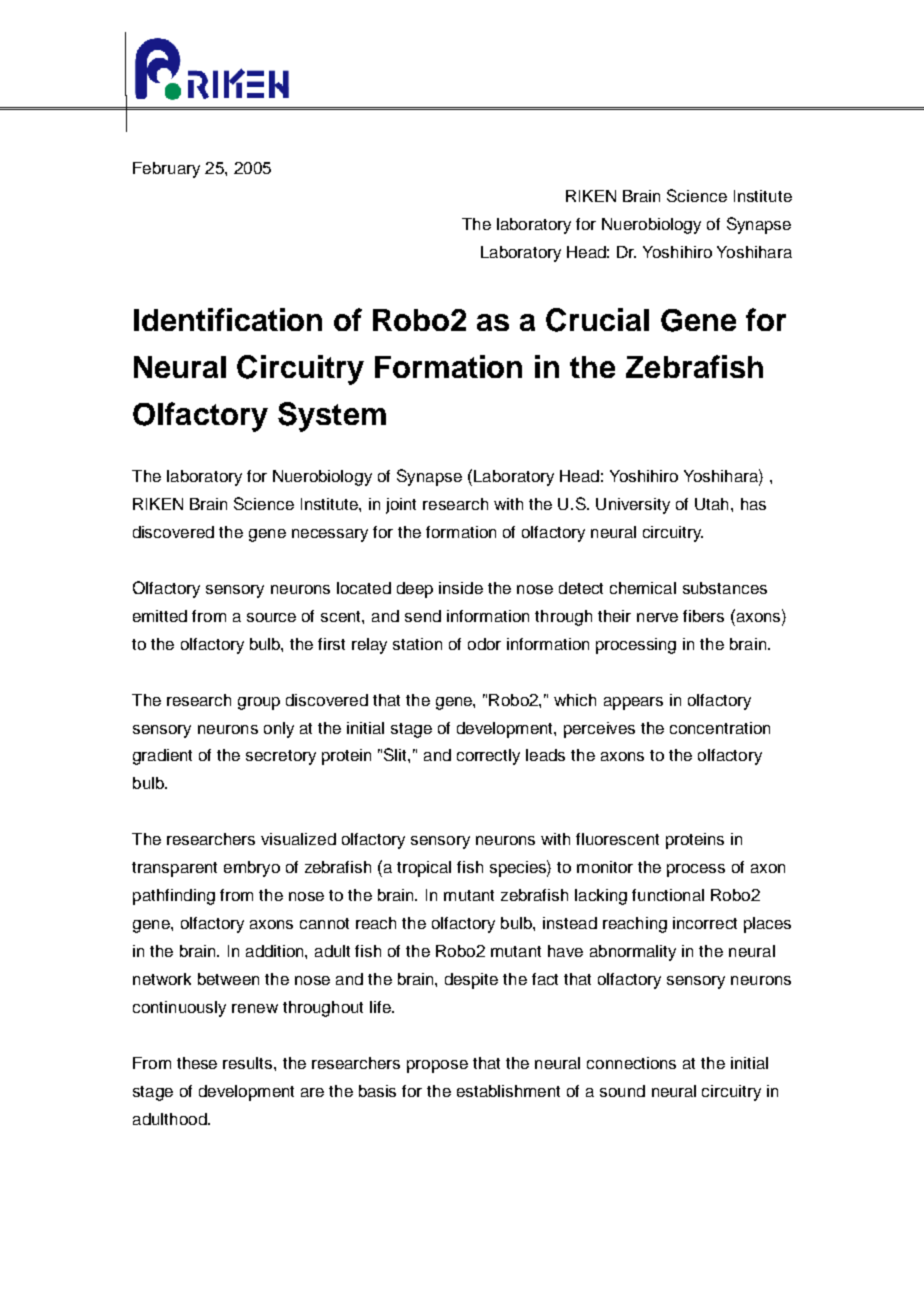 The height and width of the image is (1308, 924). I want to click on group, so click(259, 703).
